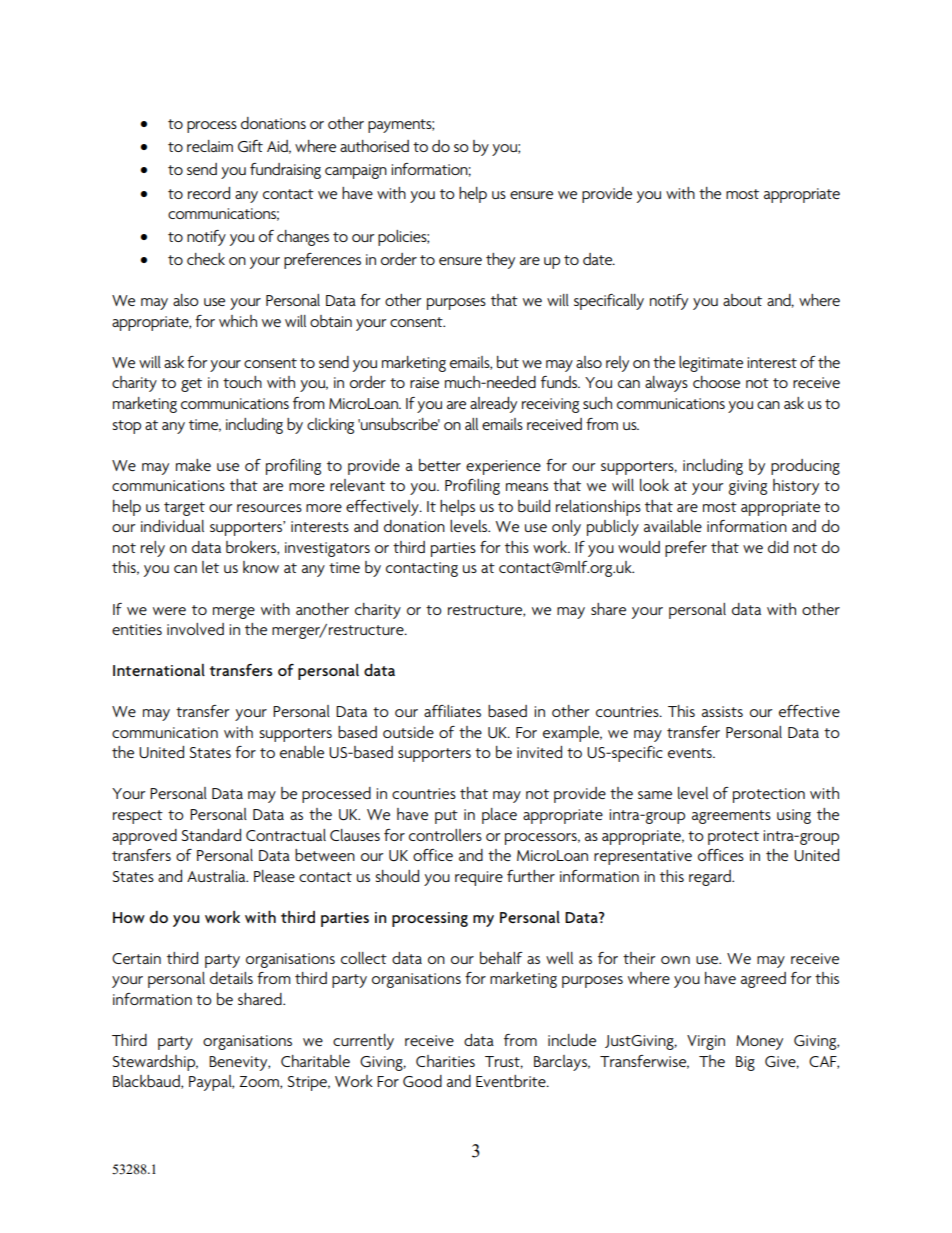 Image resolution: width=952 pixels, height=1233 pixels. I want to click on touch, so click(242, 382).
